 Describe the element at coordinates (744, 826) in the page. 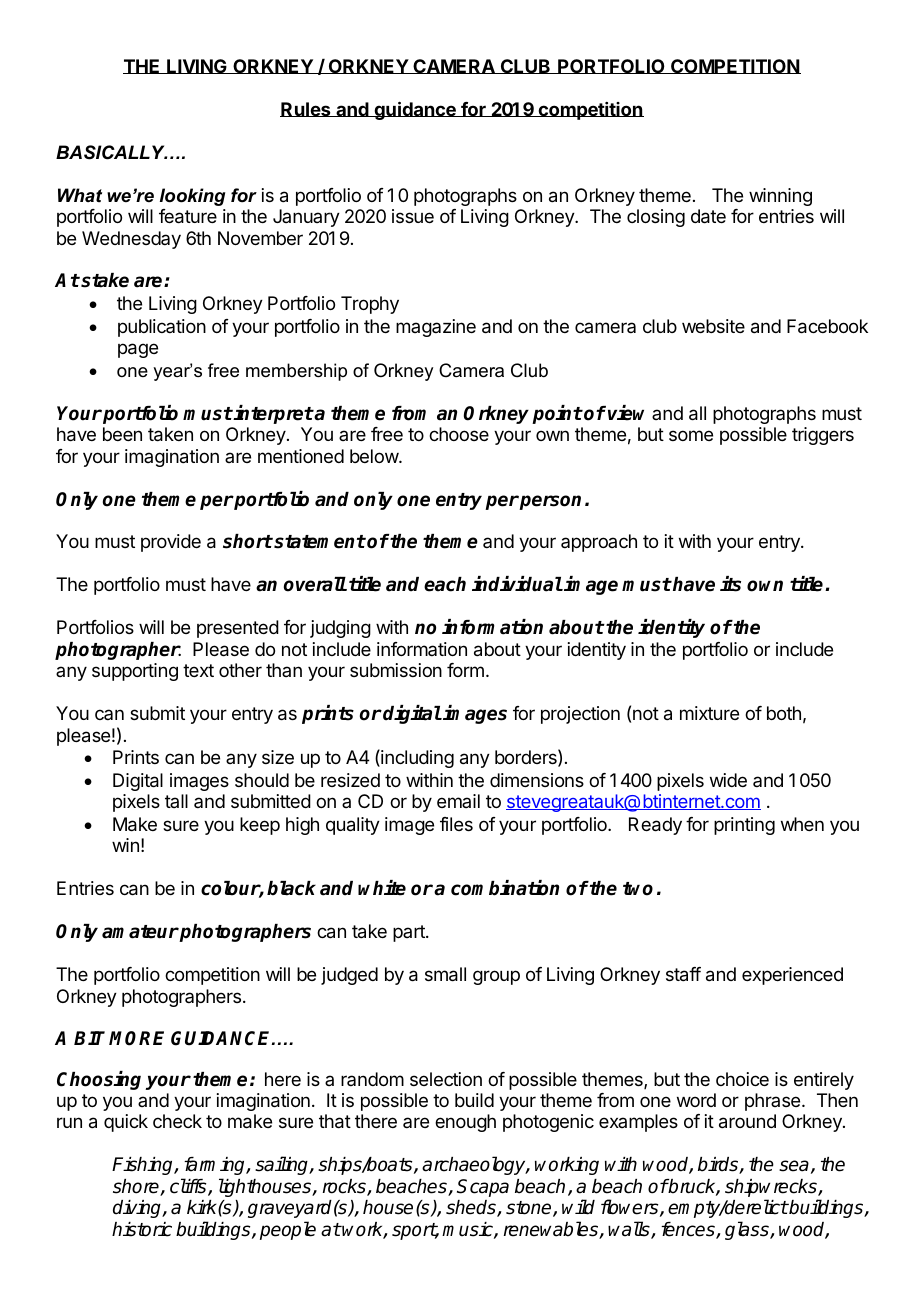

I see `printing` at that location.
